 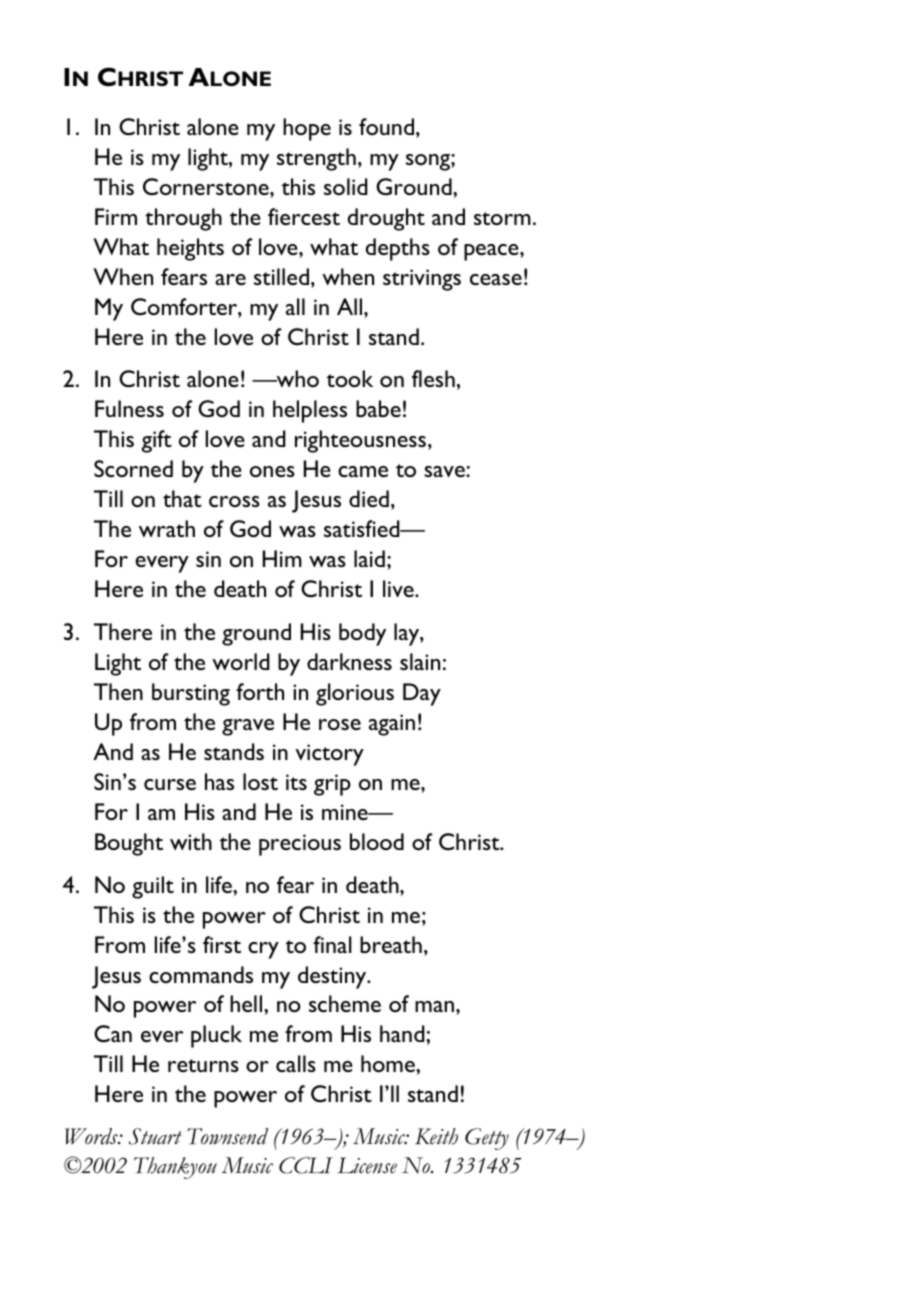 I want to click on calls, so click(x=296, y=1063).
